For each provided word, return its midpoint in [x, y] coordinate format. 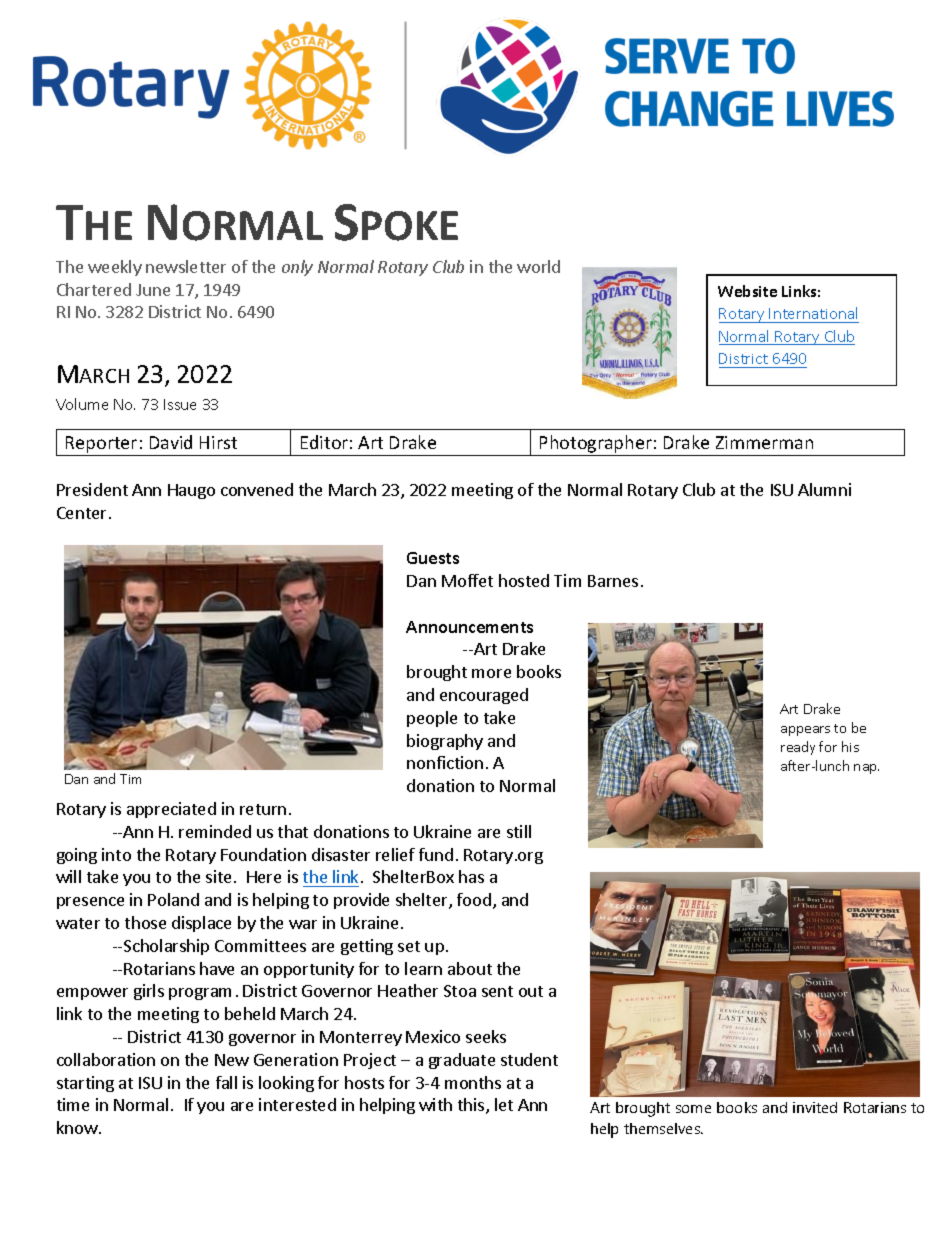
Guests [433, 558]
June [153, 290]
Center [81, 513]
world [538, 266]
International [813, 313]
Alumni [824, 489]
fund [436, 854]
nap [866, 769]
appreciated [171, 810]
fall [226, 1082]
